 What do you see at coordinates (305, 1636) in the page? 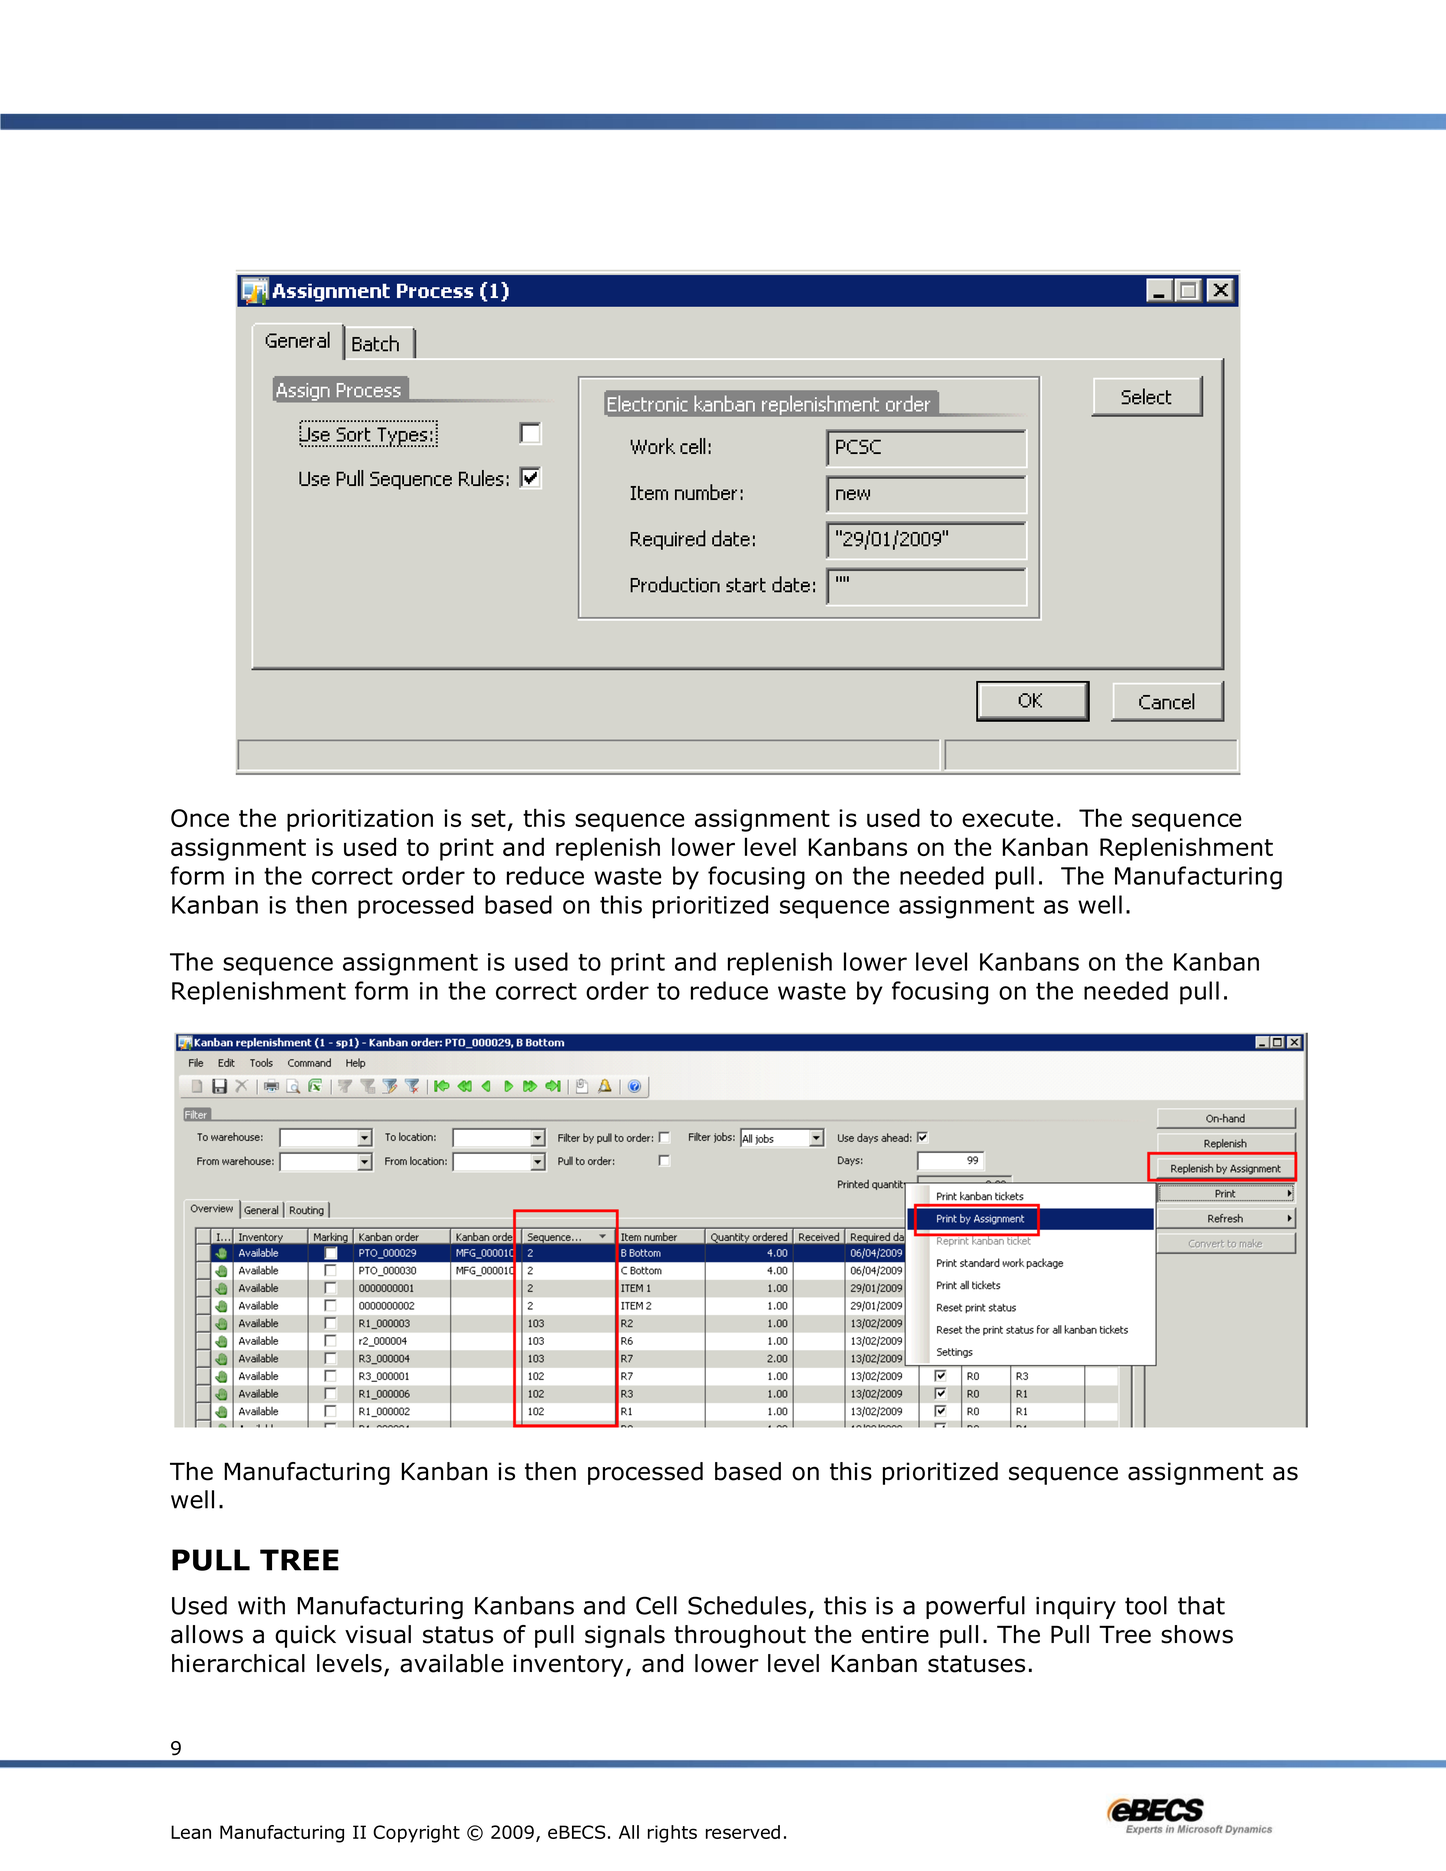
I see `quick` at bounding box center [305, 1636].
